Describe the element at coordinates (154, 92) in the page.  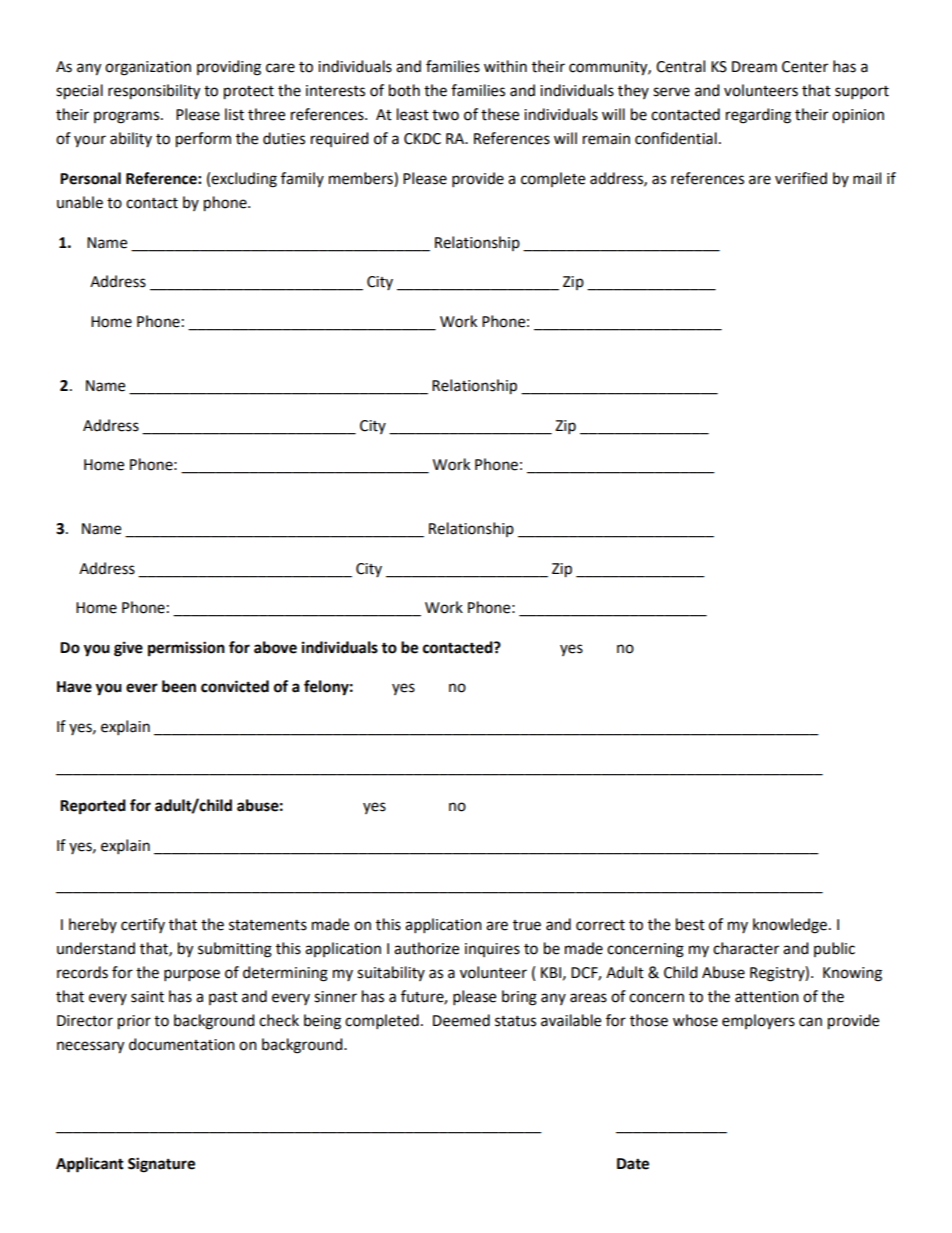
I see `responsibility` at that location.
